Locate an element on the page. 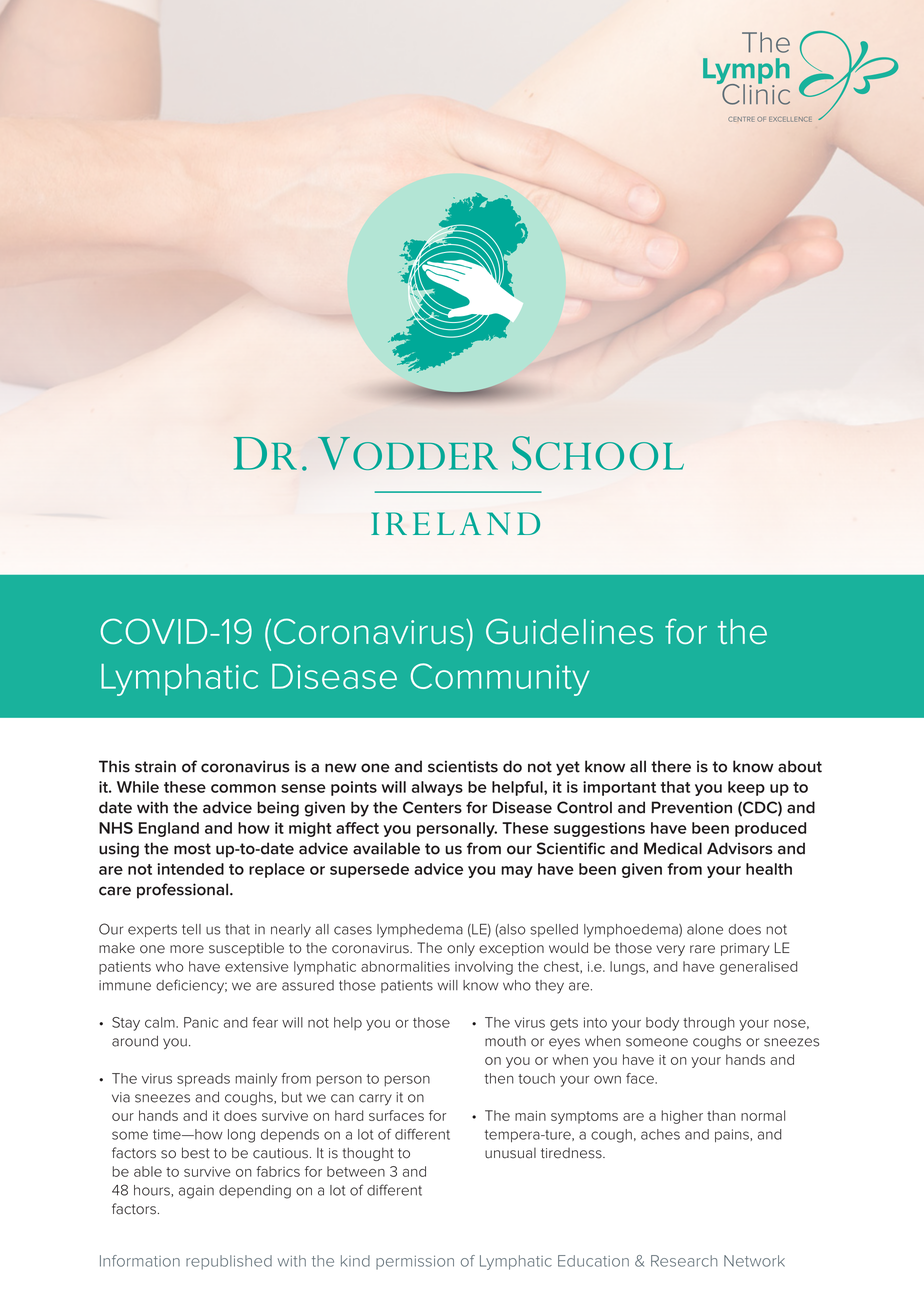 This document has width=924, height=1308. Clinic is located at coordinates (755, 93).
